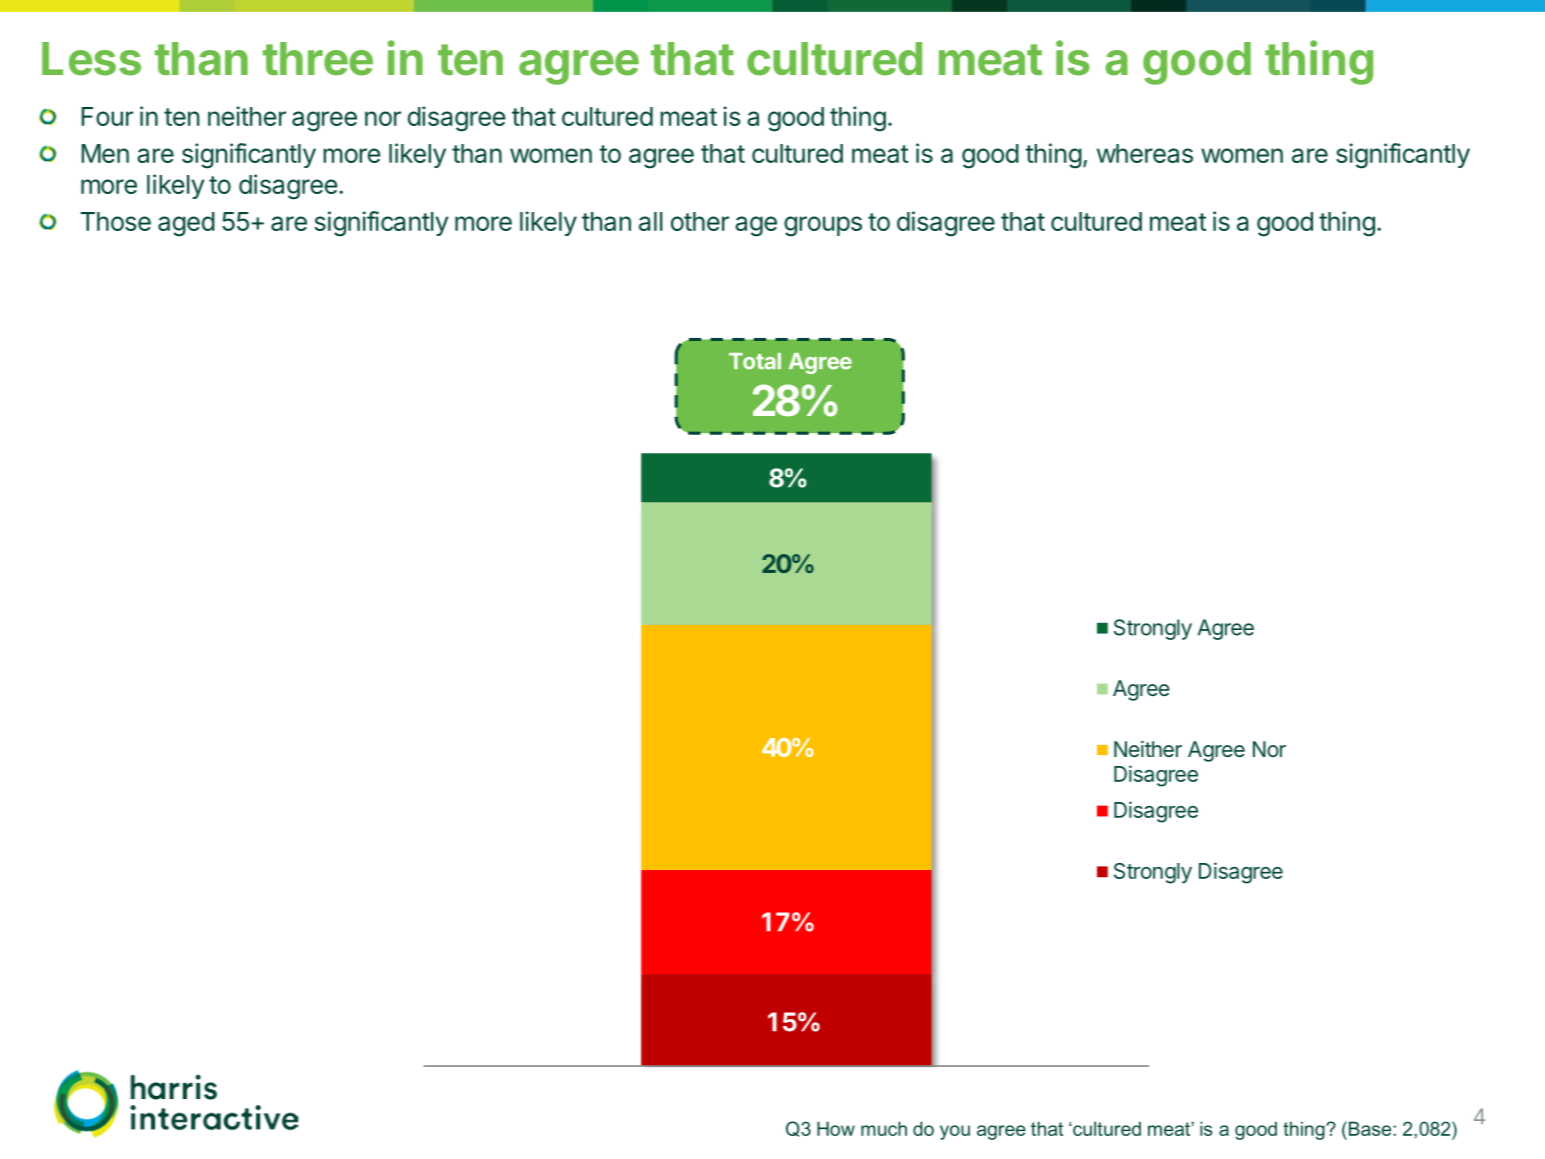 This document has height=1159, width=1545. I want to click on How, so click(836, 1128).
